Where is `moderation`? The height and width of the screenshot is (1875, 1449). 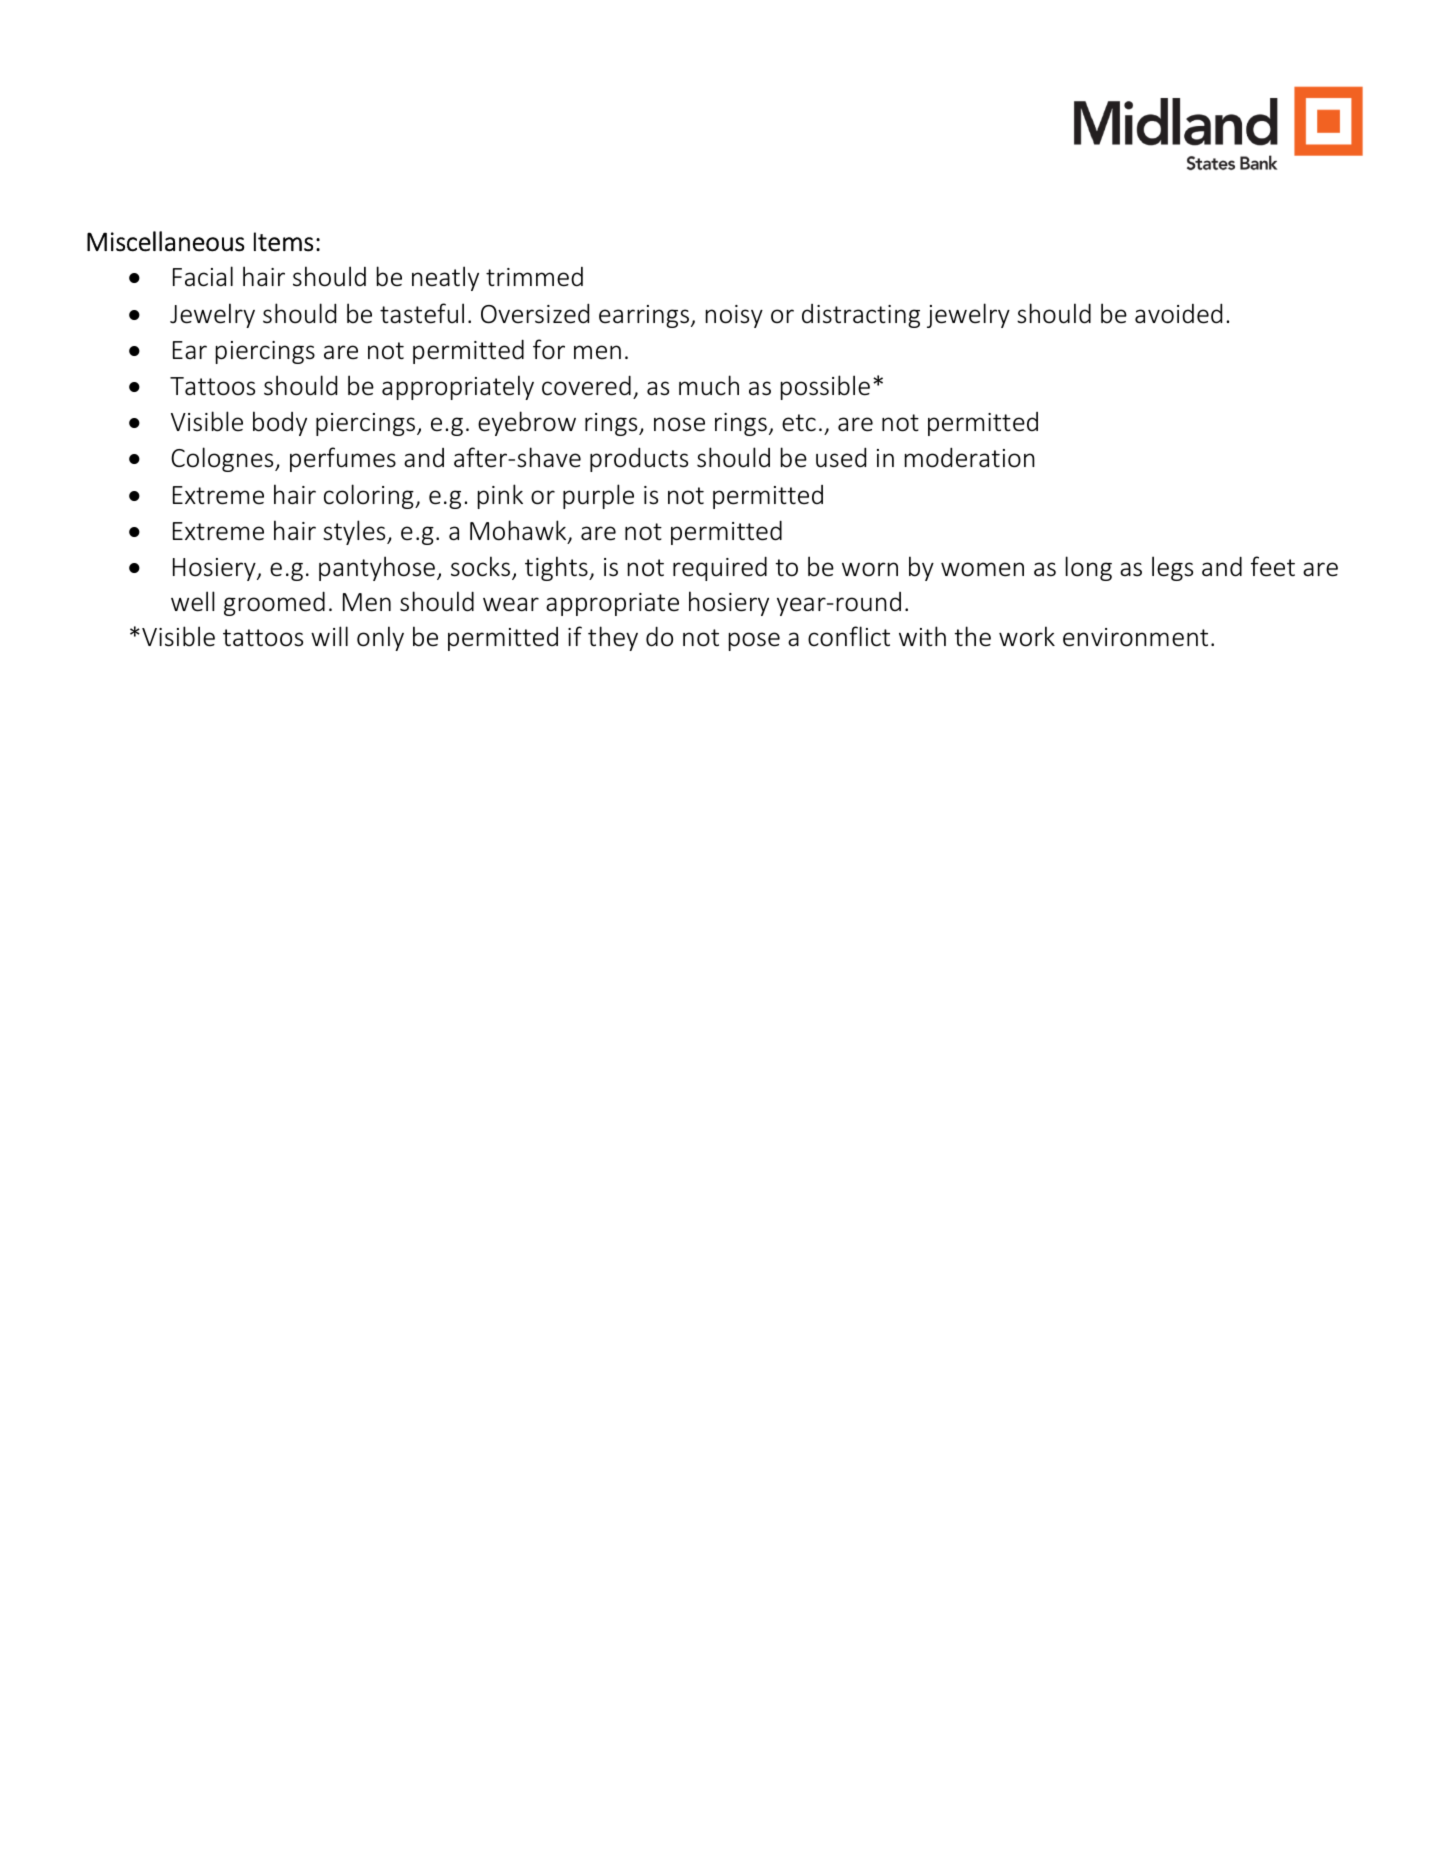 moderation is located at coordinates (970, 457).
